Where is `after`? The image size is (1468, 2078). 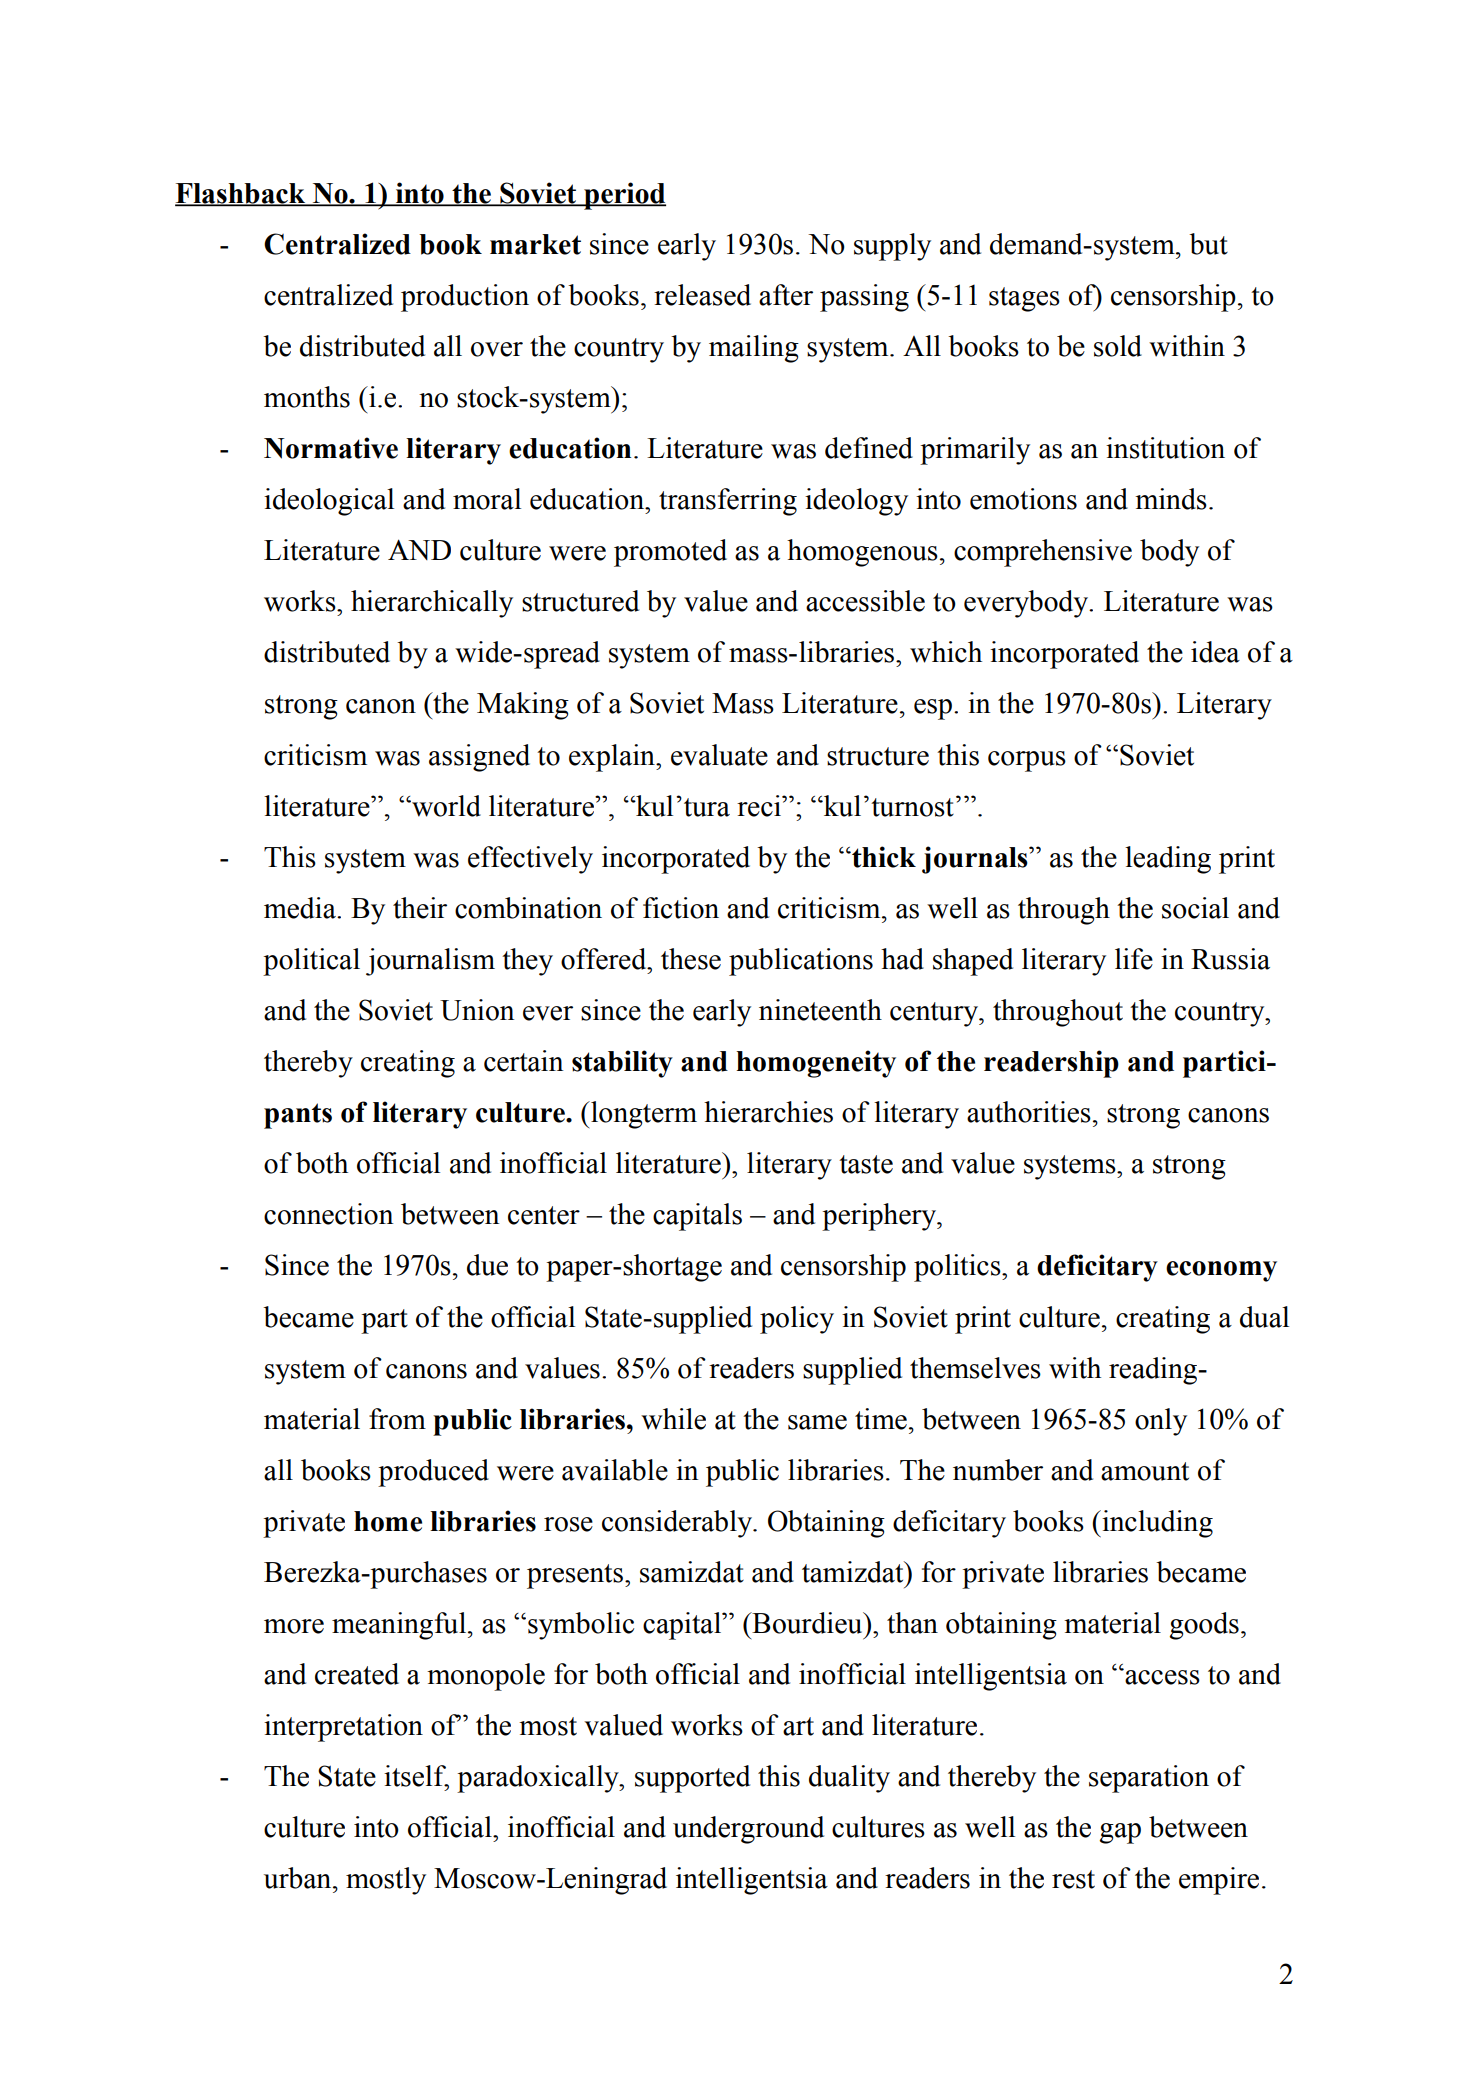
after is located at coordinates (786, 295).
